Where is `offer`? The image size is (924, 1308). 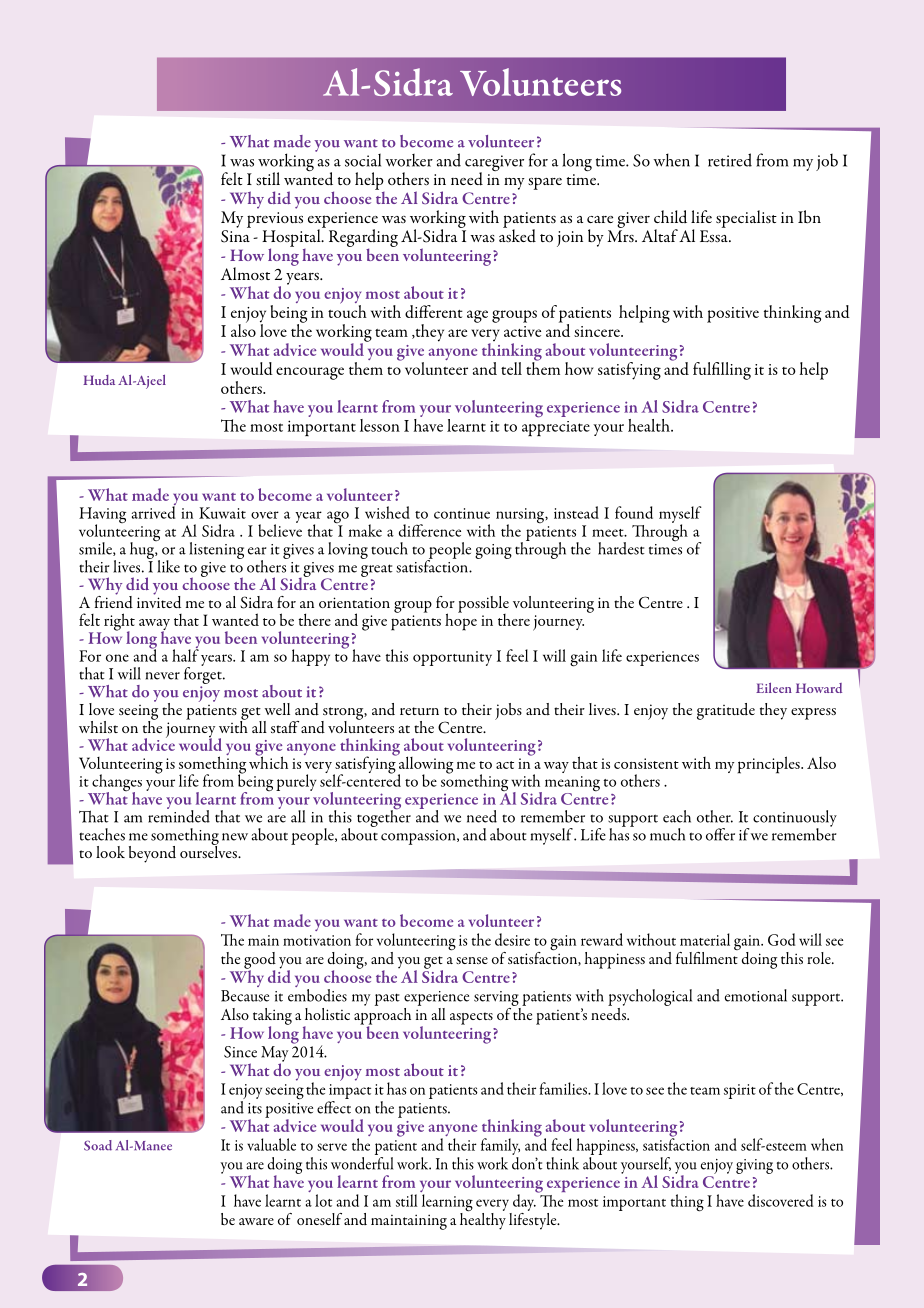
offer is located at coordinates (720, 834).
